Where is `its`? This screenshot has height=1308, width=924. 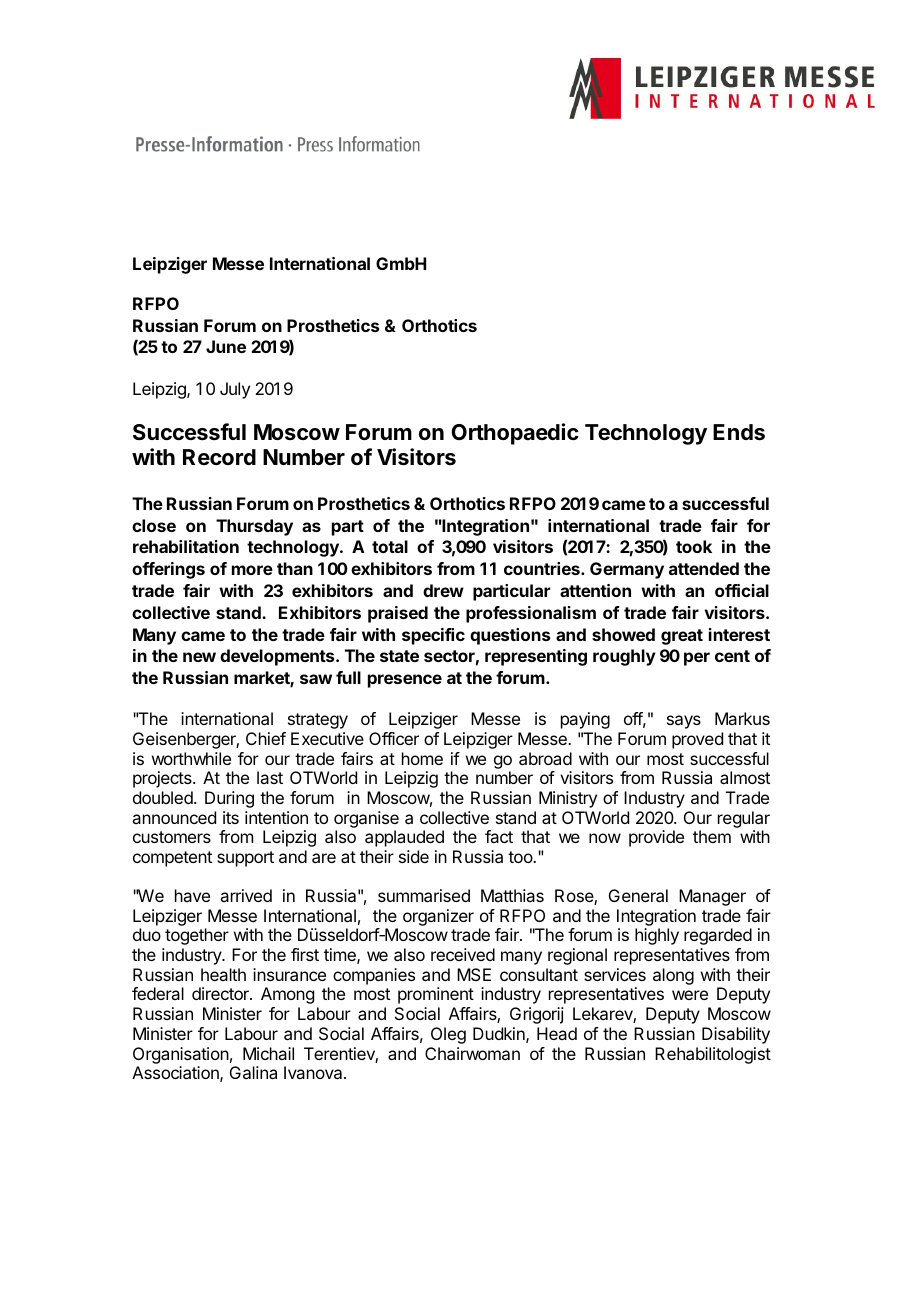
its is located at coordinates (231, 817).
